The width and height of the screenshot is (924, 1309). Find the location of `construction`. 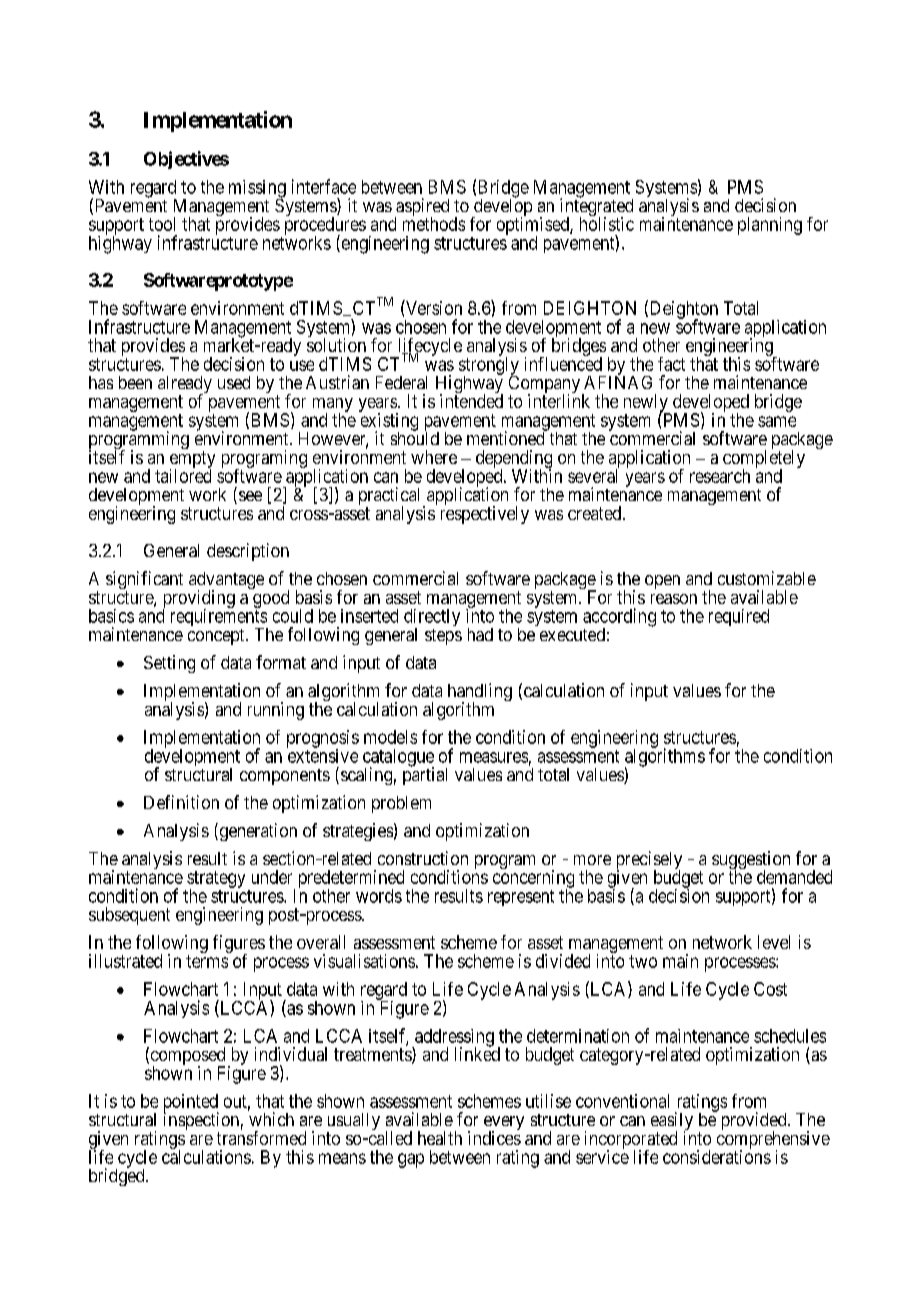

construction is located at coordinates (423, 858).
